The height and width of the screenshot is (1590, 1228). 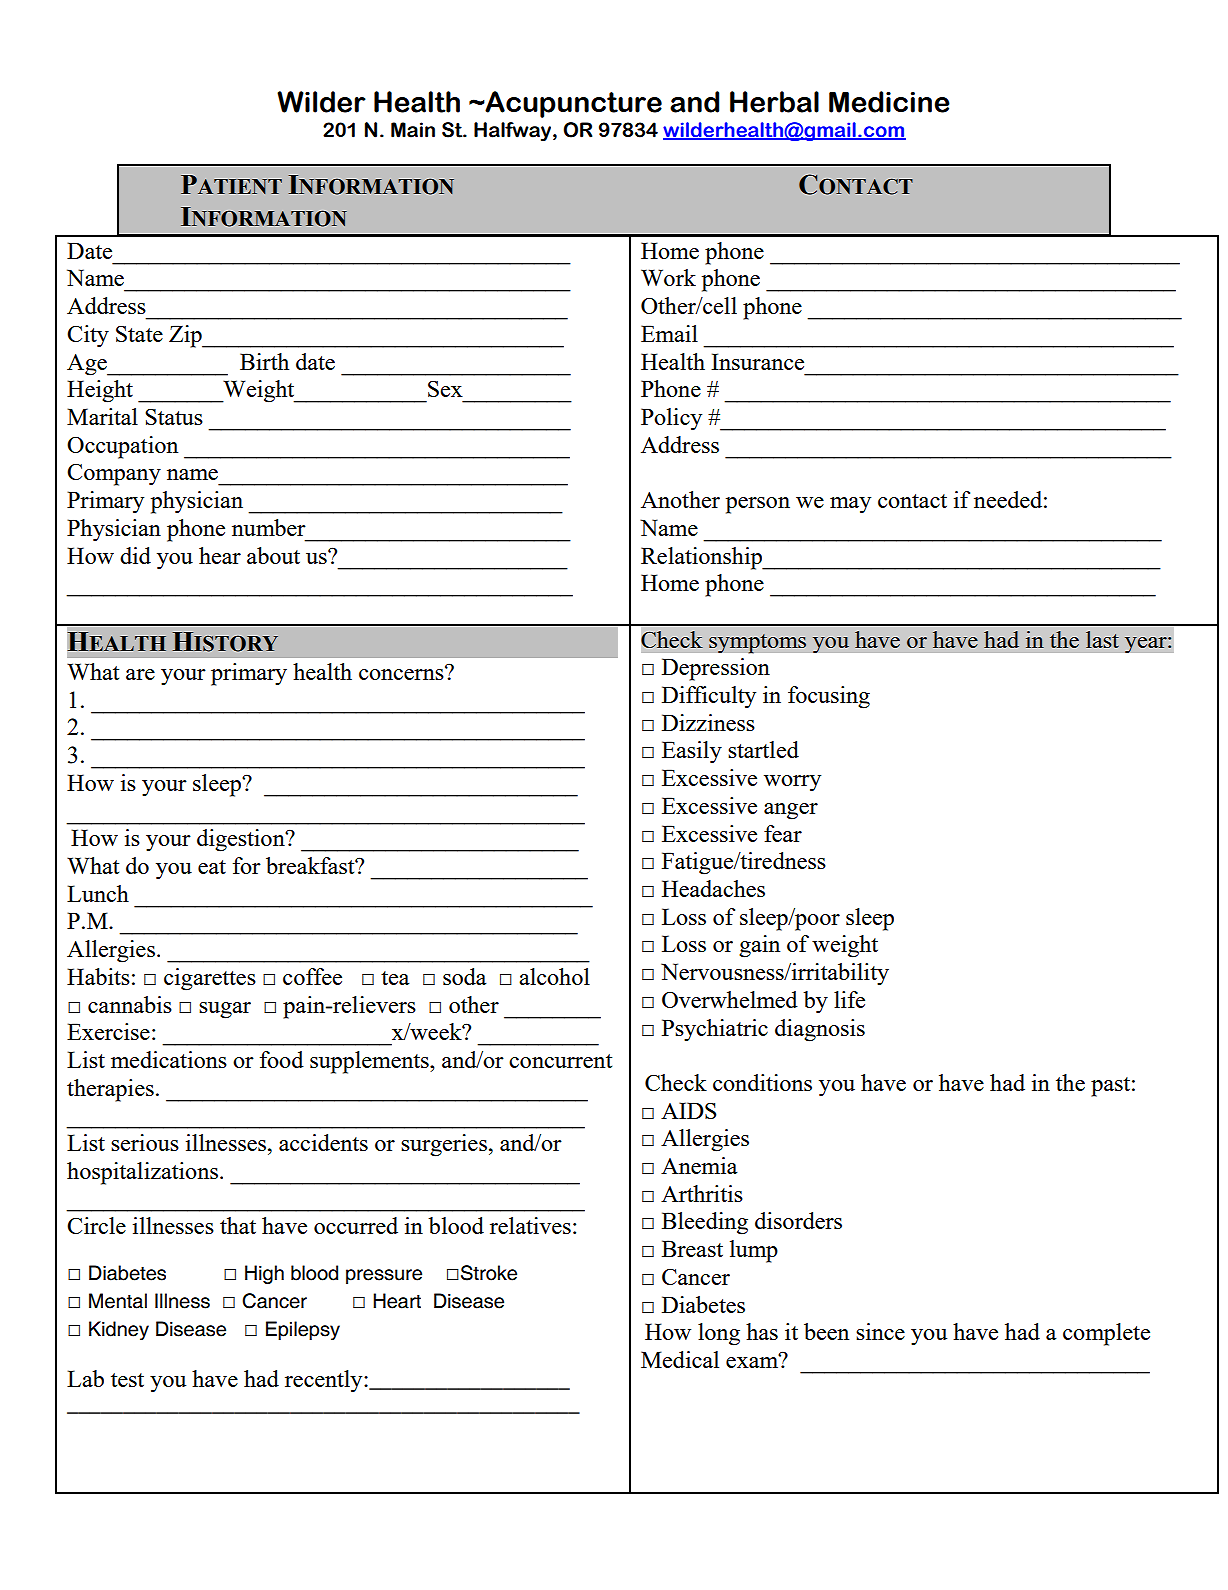 What do you see at coordinates (692, 752) in the screenshot?
I see `Easily` at bounding box center [692, 752].
